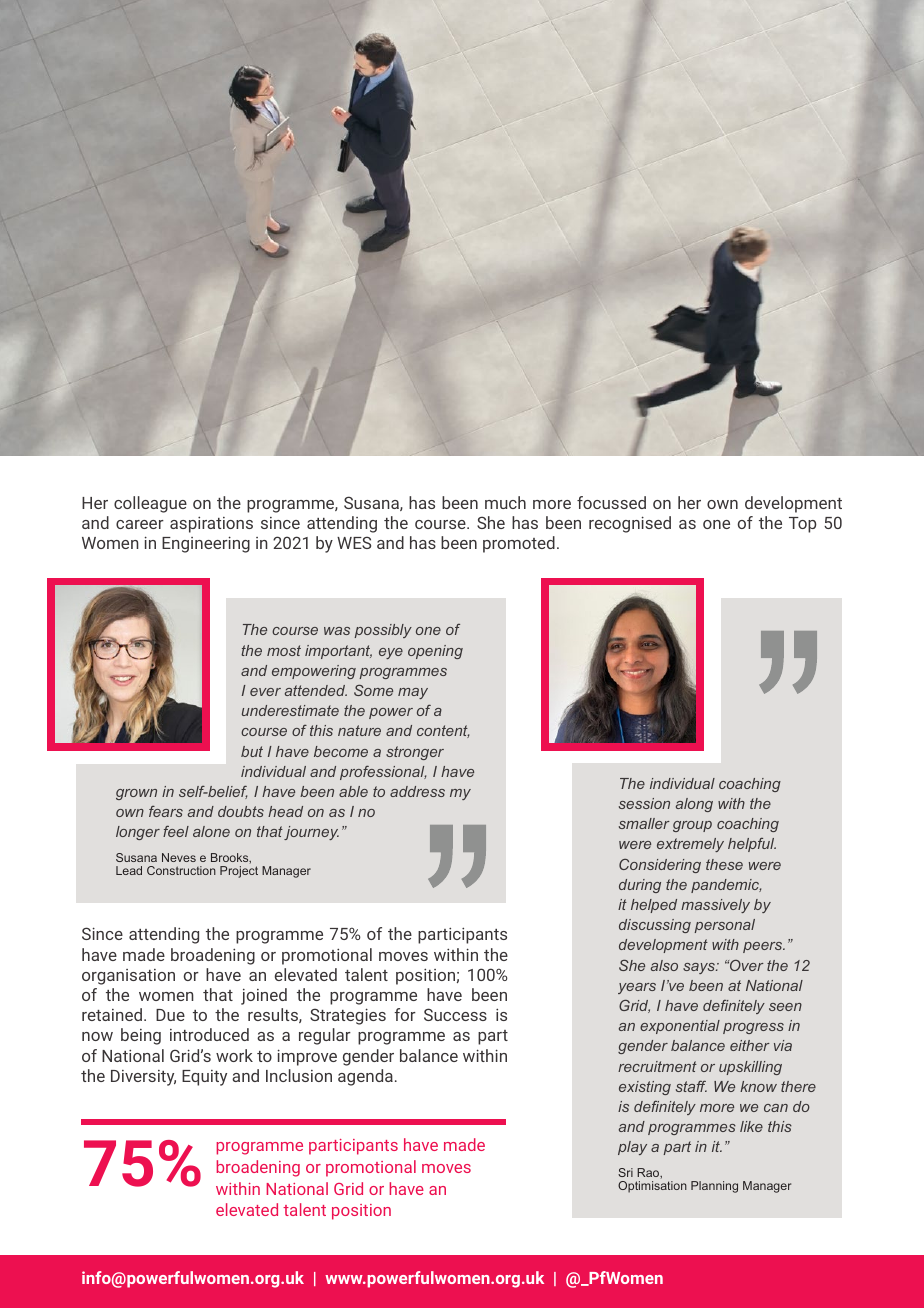 Image resolution: width=924 pixels, height=1308 pixels. Describe the element at coordinates (204, 1078) in the document. I see `Equity` at that location.
